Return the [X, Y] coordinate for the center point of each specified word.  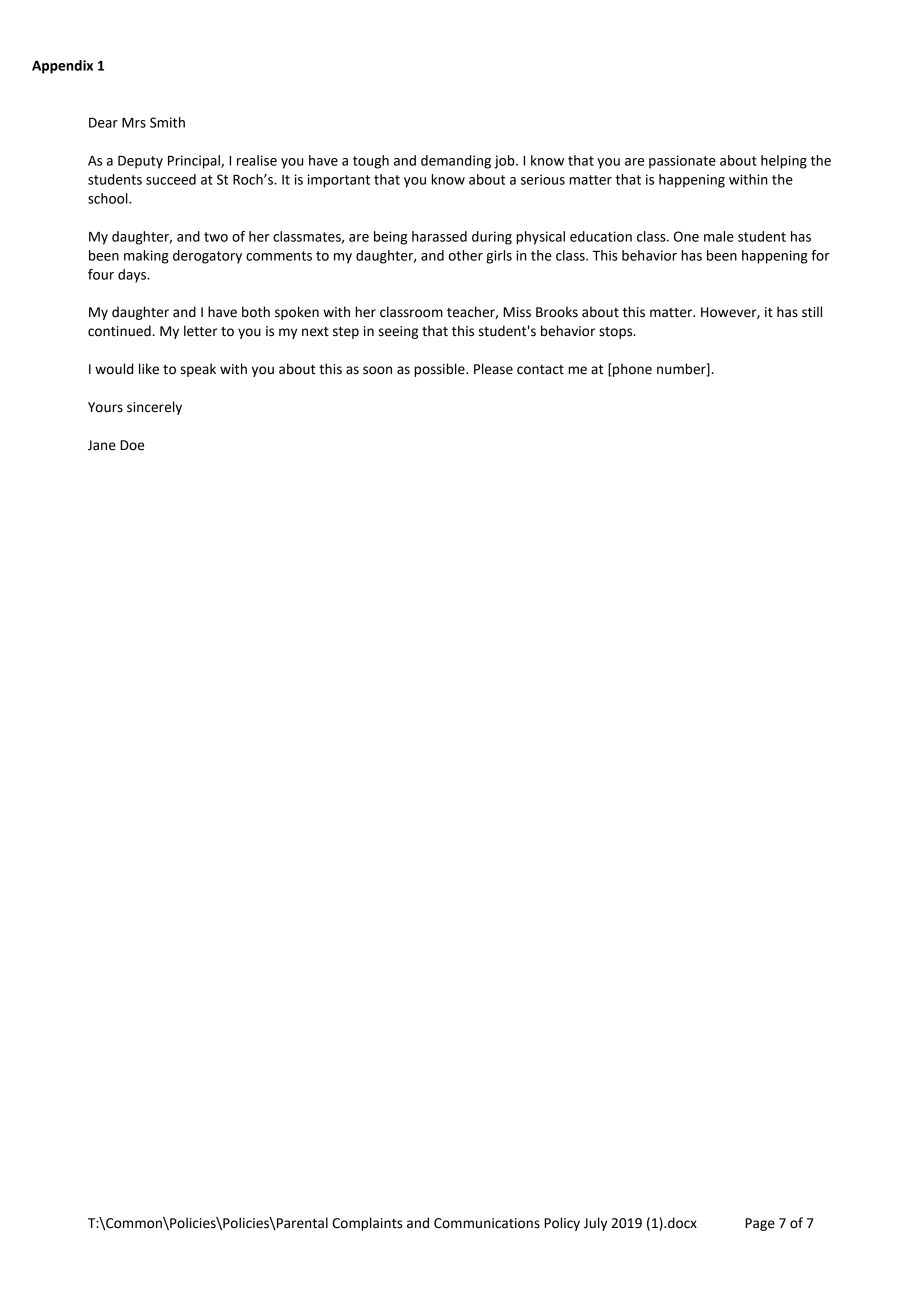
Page [760, 1224]
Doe [132, 445]
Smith [167, 122]
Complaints [367, 1224]
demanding [456, 162]
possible [440, 370]
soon [377, 370]
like [149, 369]
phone [631, 370]
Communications [487, 1223]
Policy [562, 1224]
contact [540, 370]
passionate [682, 162]
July [595, 1224]
